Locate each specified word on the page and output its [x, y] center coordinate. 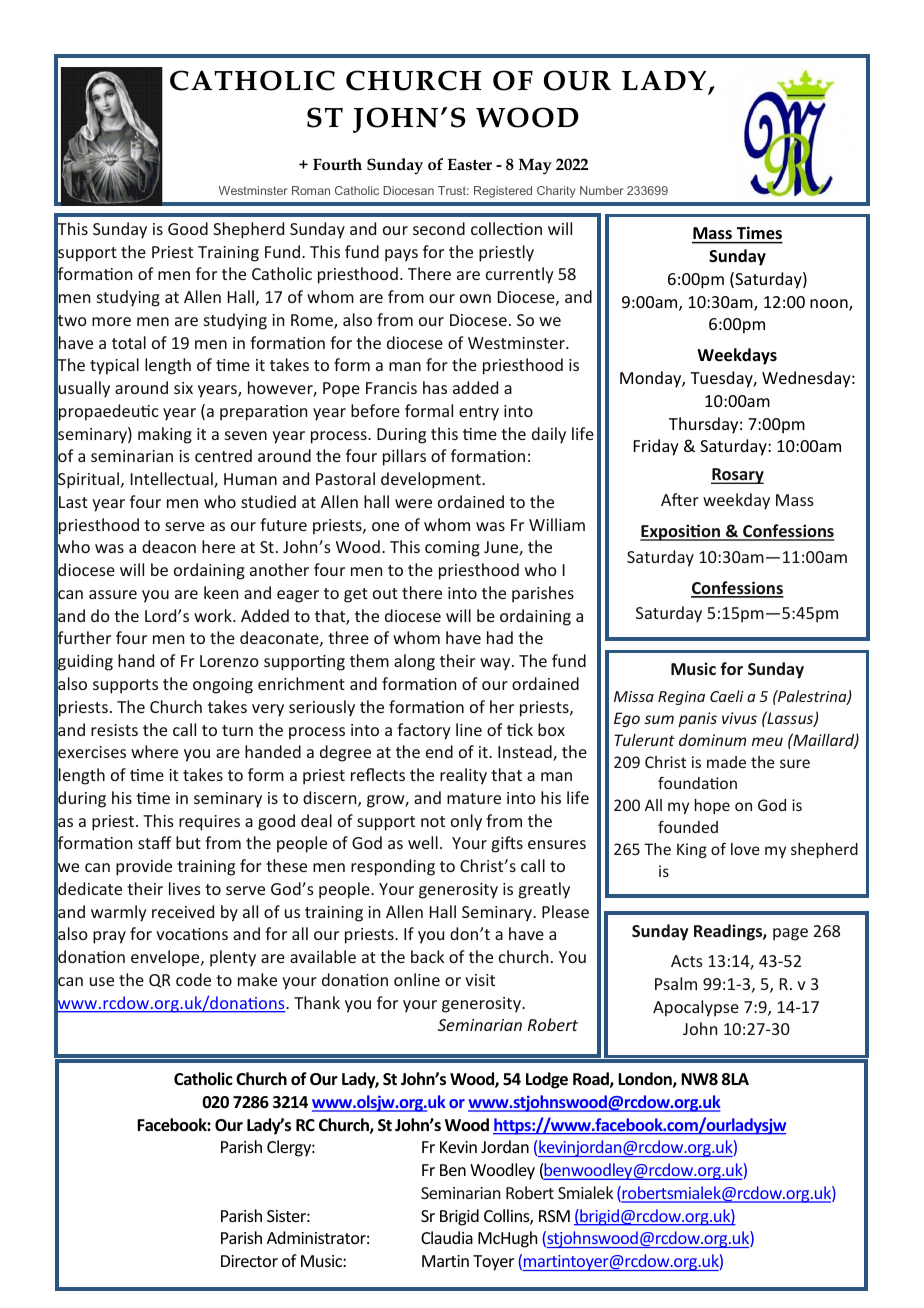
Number [601, 190]
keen [221, 592]
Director [249, 1261]
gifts [507, 844]
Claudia [447, 1237]
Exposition [681, 532]
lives [185, 888]
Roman [311, 190]
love [745, 849]
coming [452, 549]
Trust [453, 190]
